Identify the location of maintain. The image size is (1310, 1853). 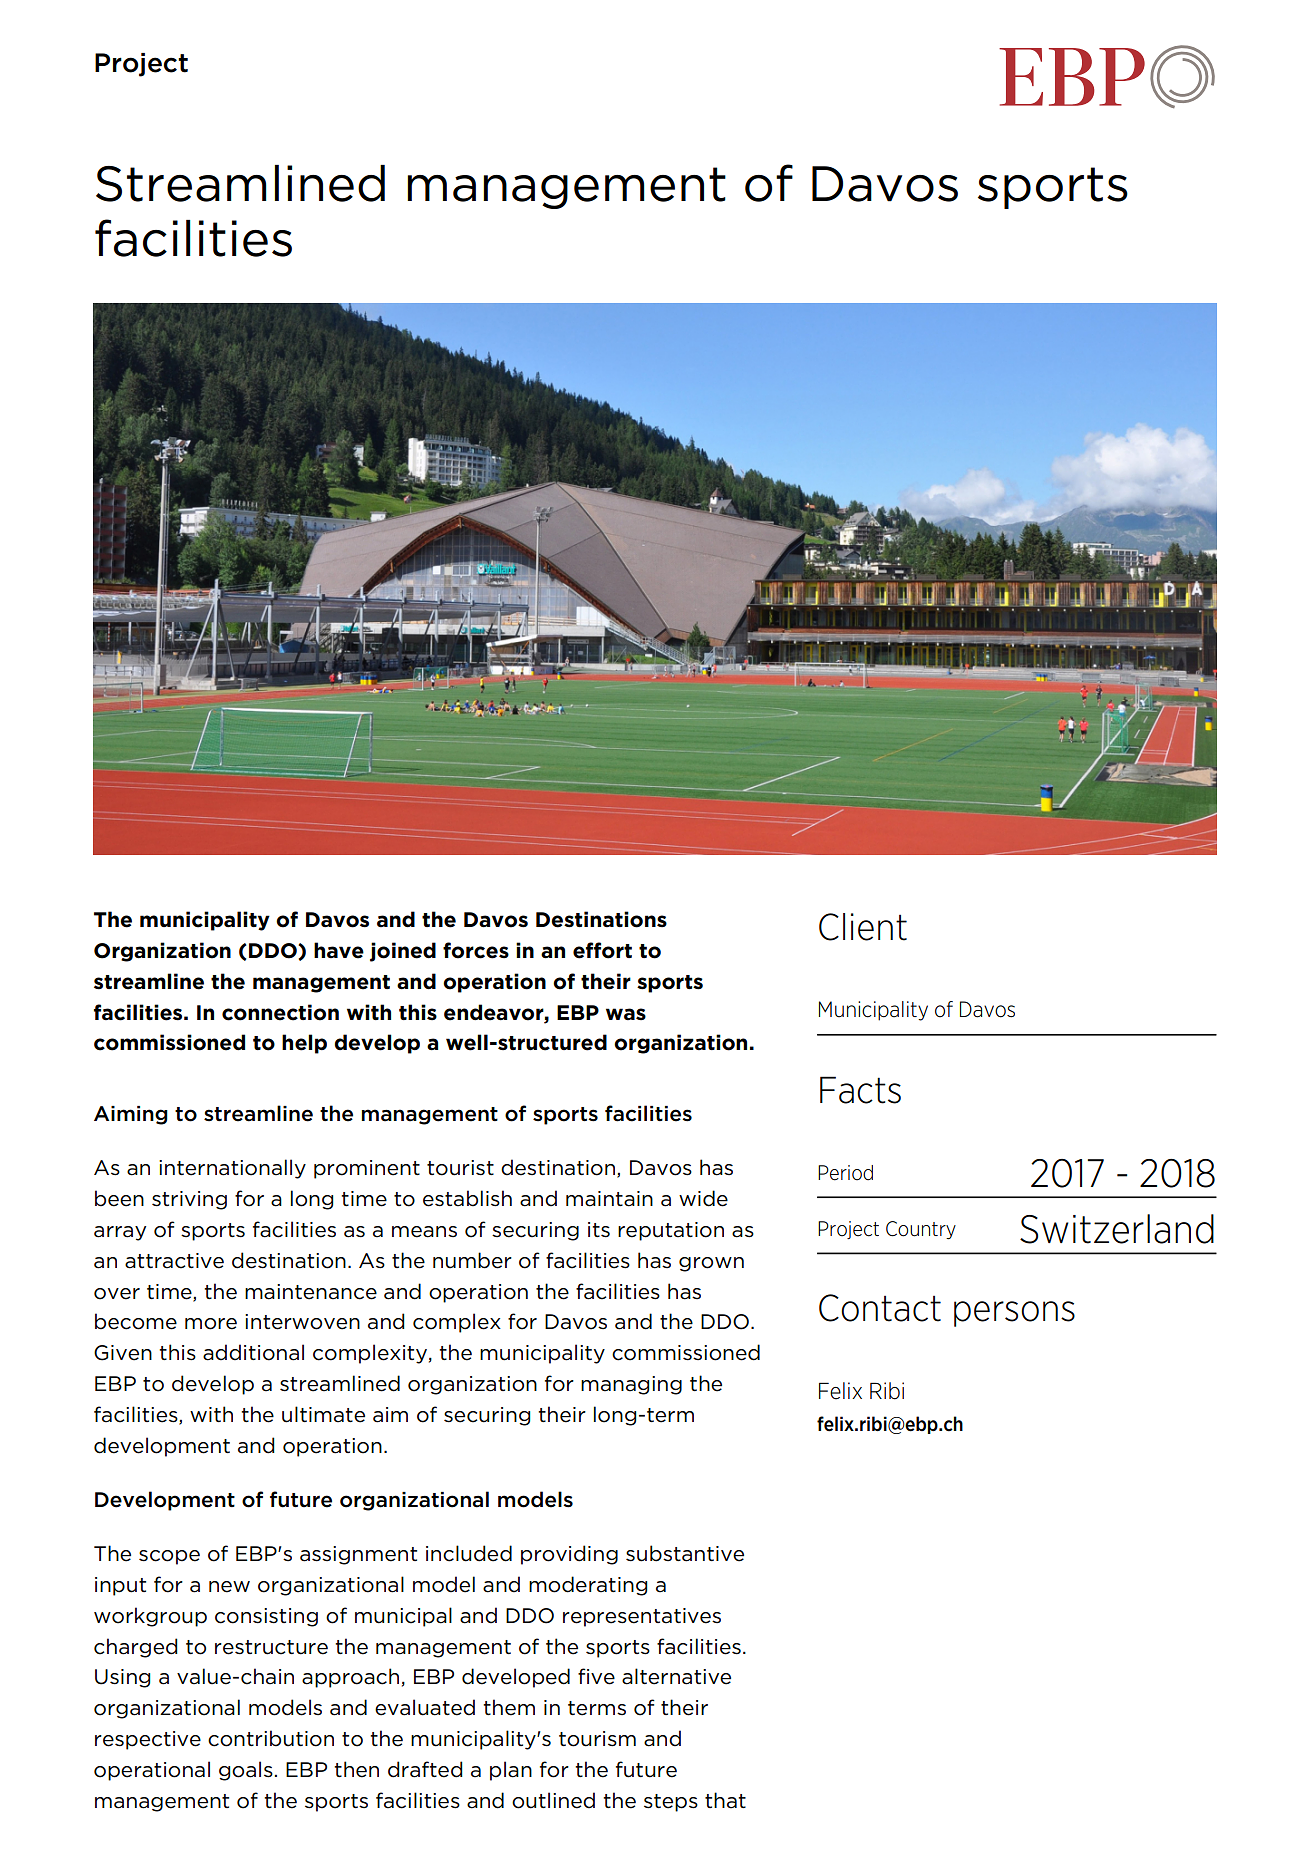
(609, 1199).
